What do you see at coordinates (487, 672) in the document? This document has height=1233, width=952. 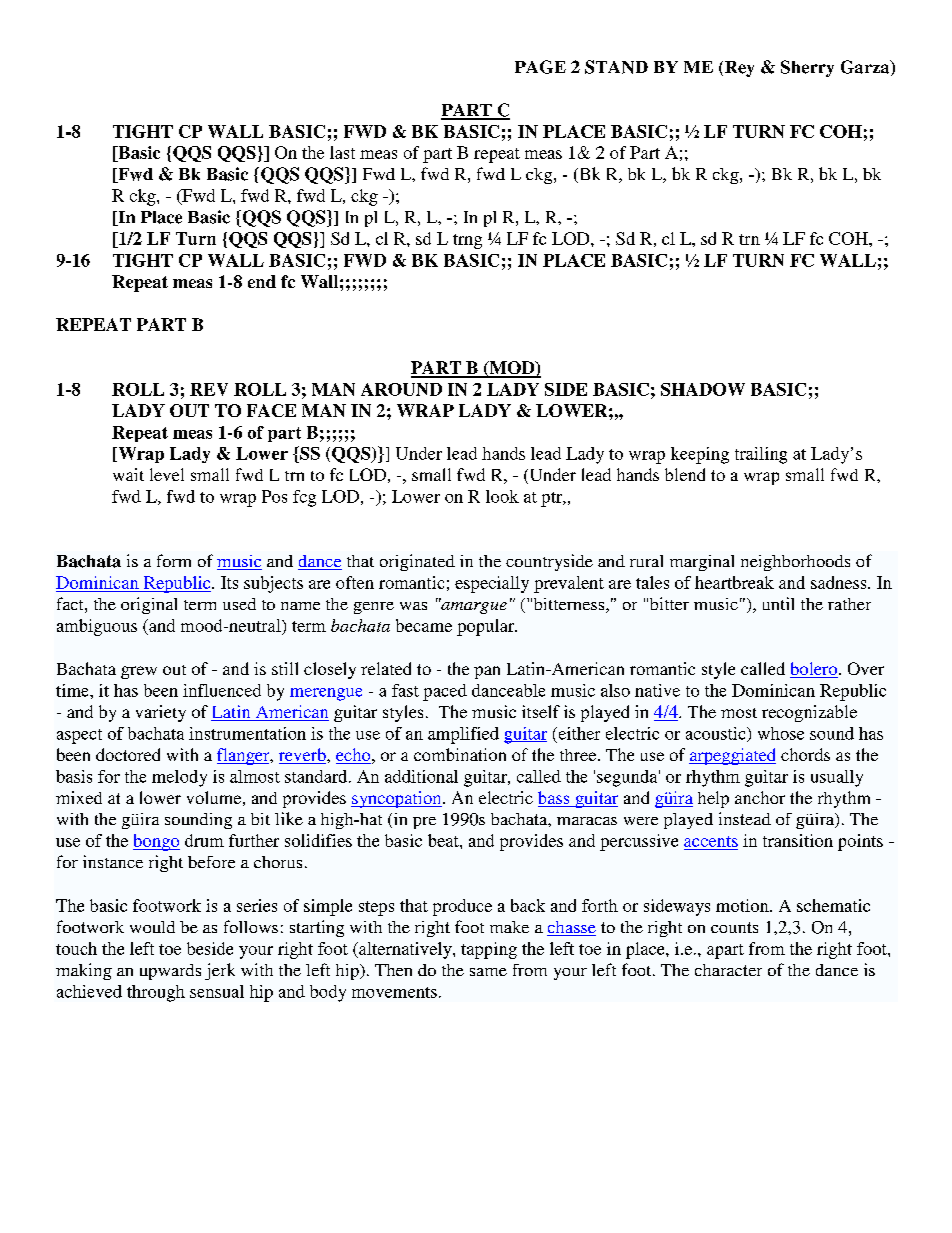 I see `pan` at bounding box center [487, 672].
